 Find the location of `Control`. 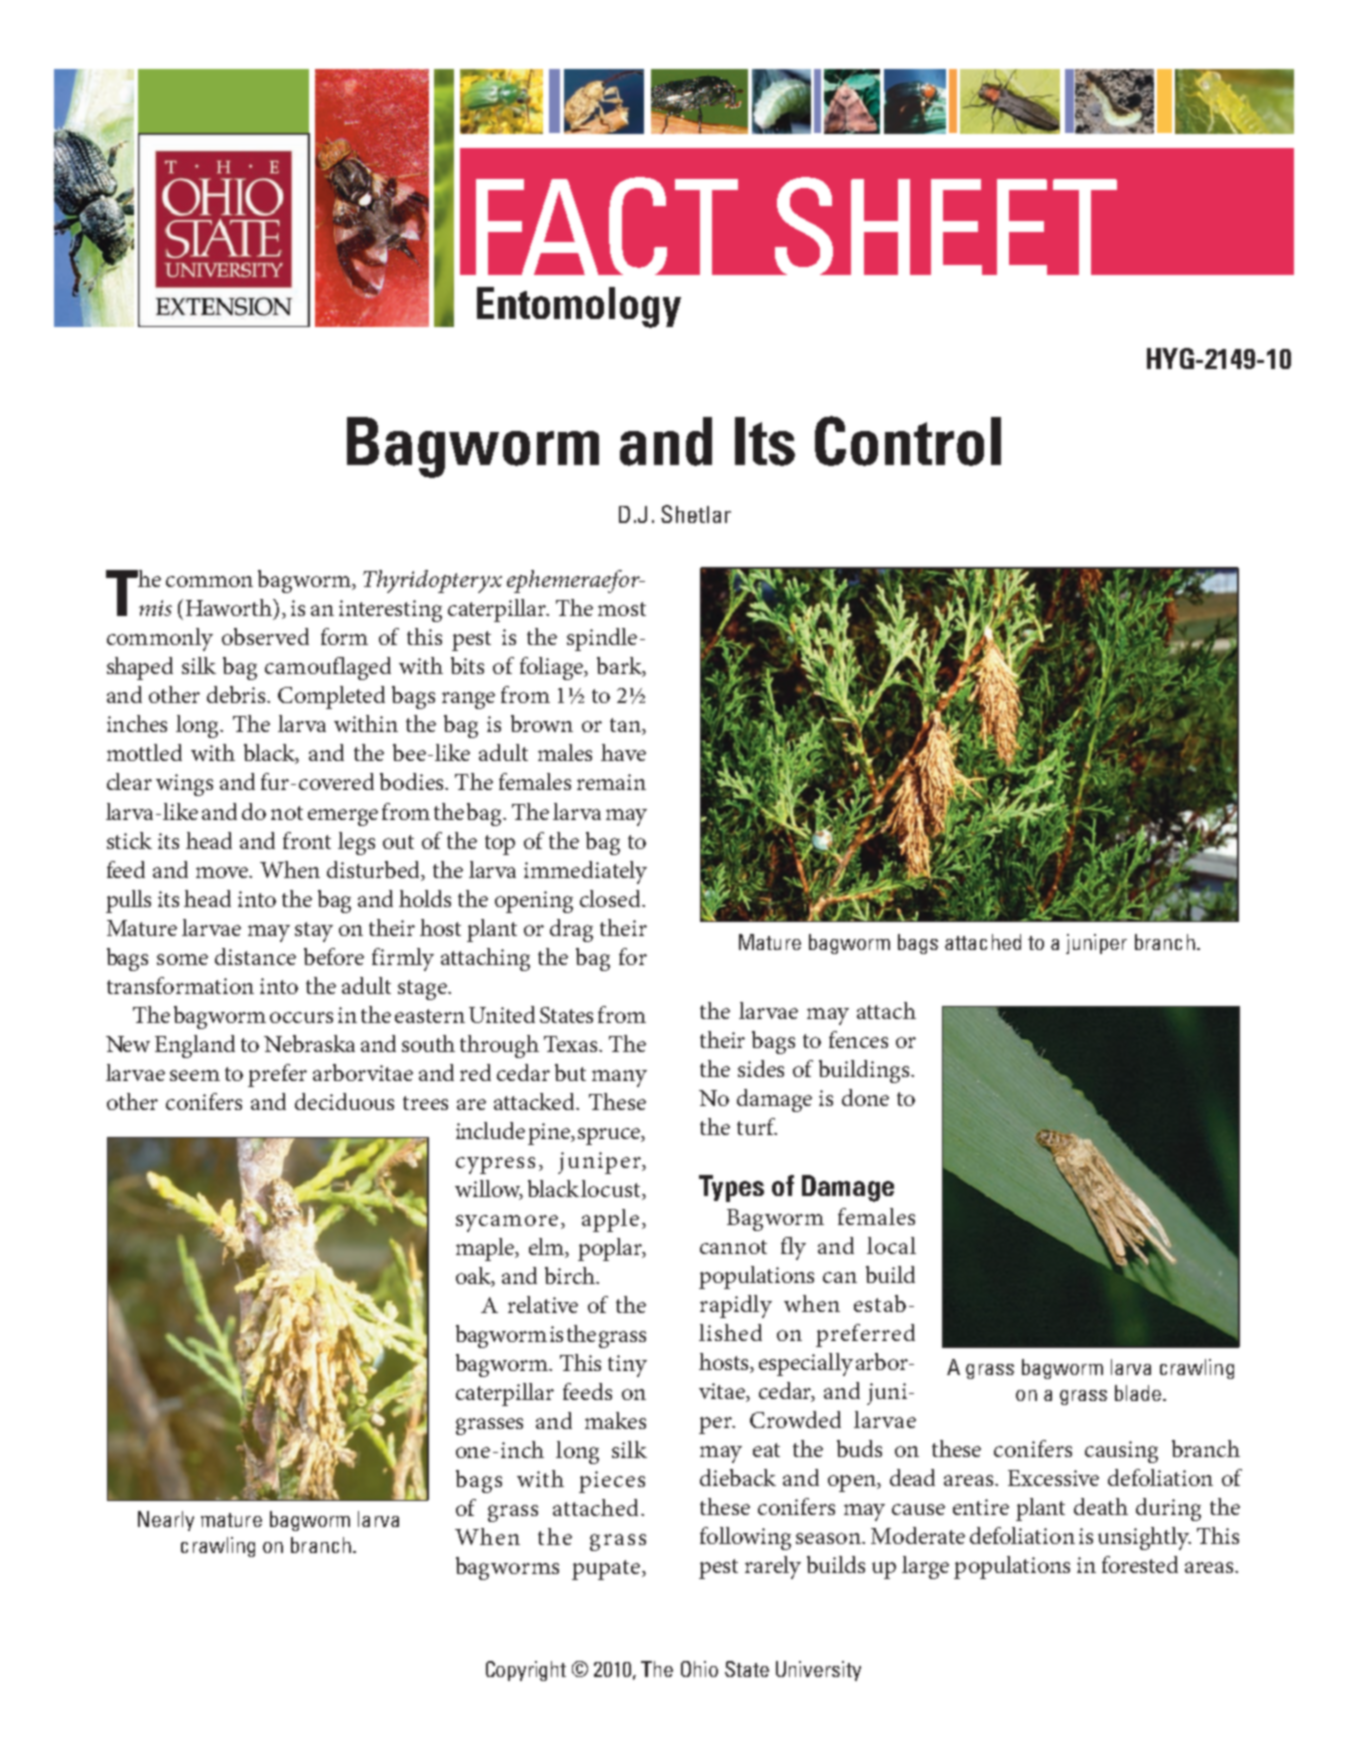

Control is located at coordinates (908, 441).
